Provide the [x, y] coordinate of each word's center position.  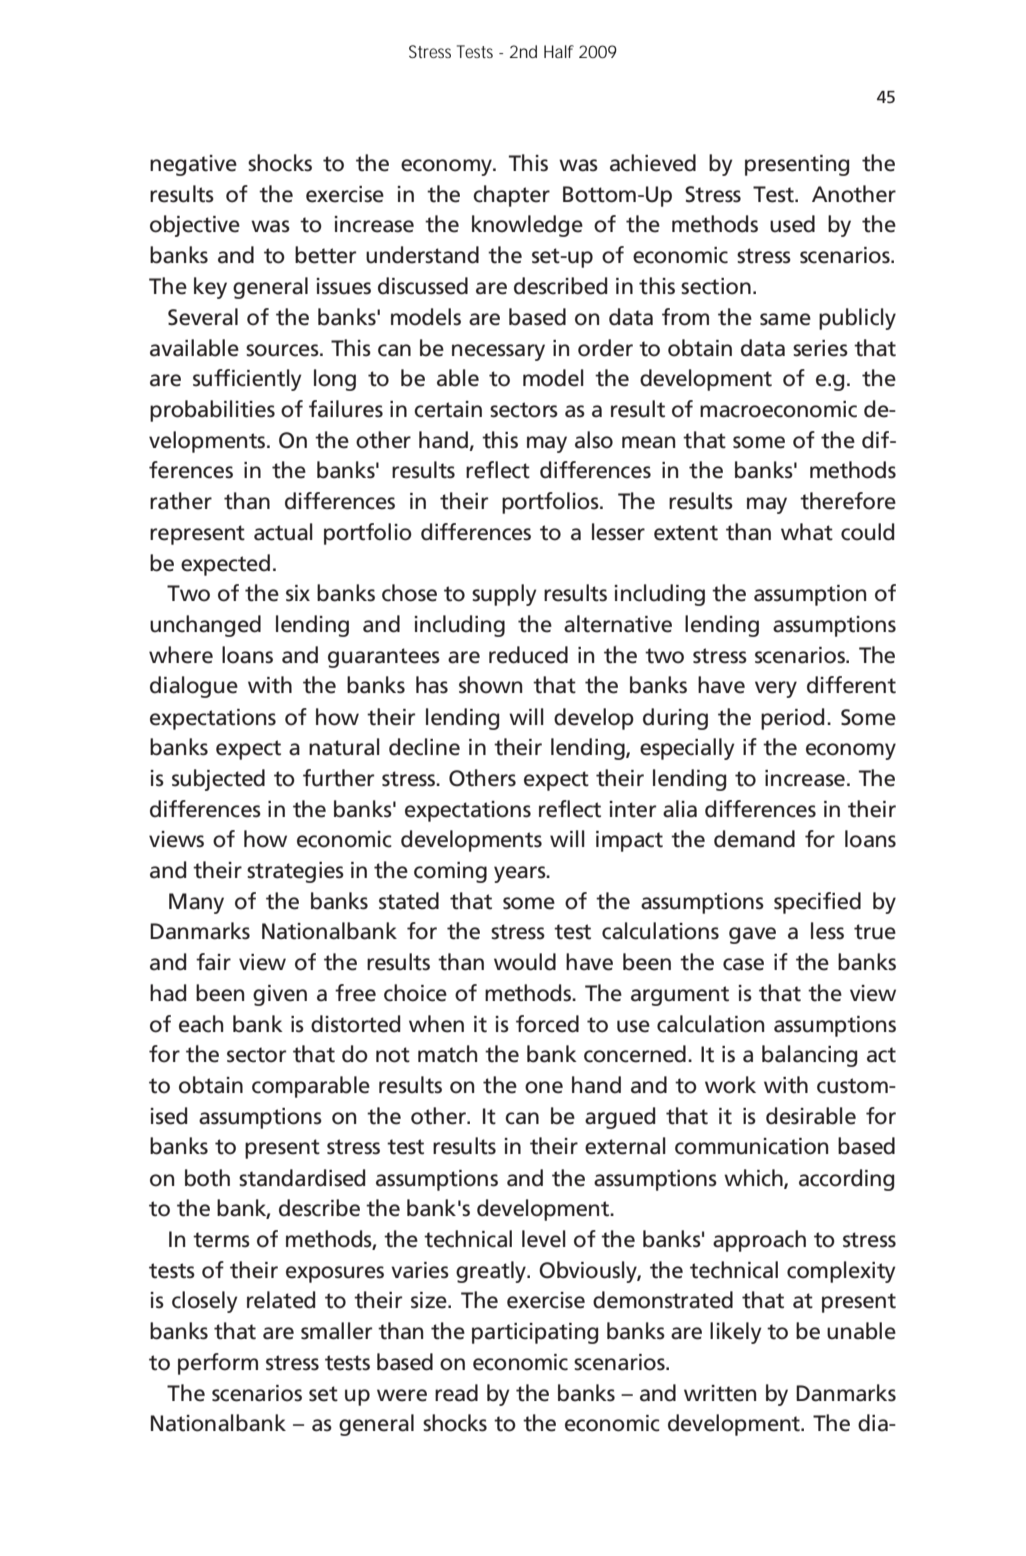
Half [559, 51]
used [792, 224]
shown [490, 685]
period [792, 719]
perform [218, 1364]
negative [193, 165]
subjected [218, 780]
